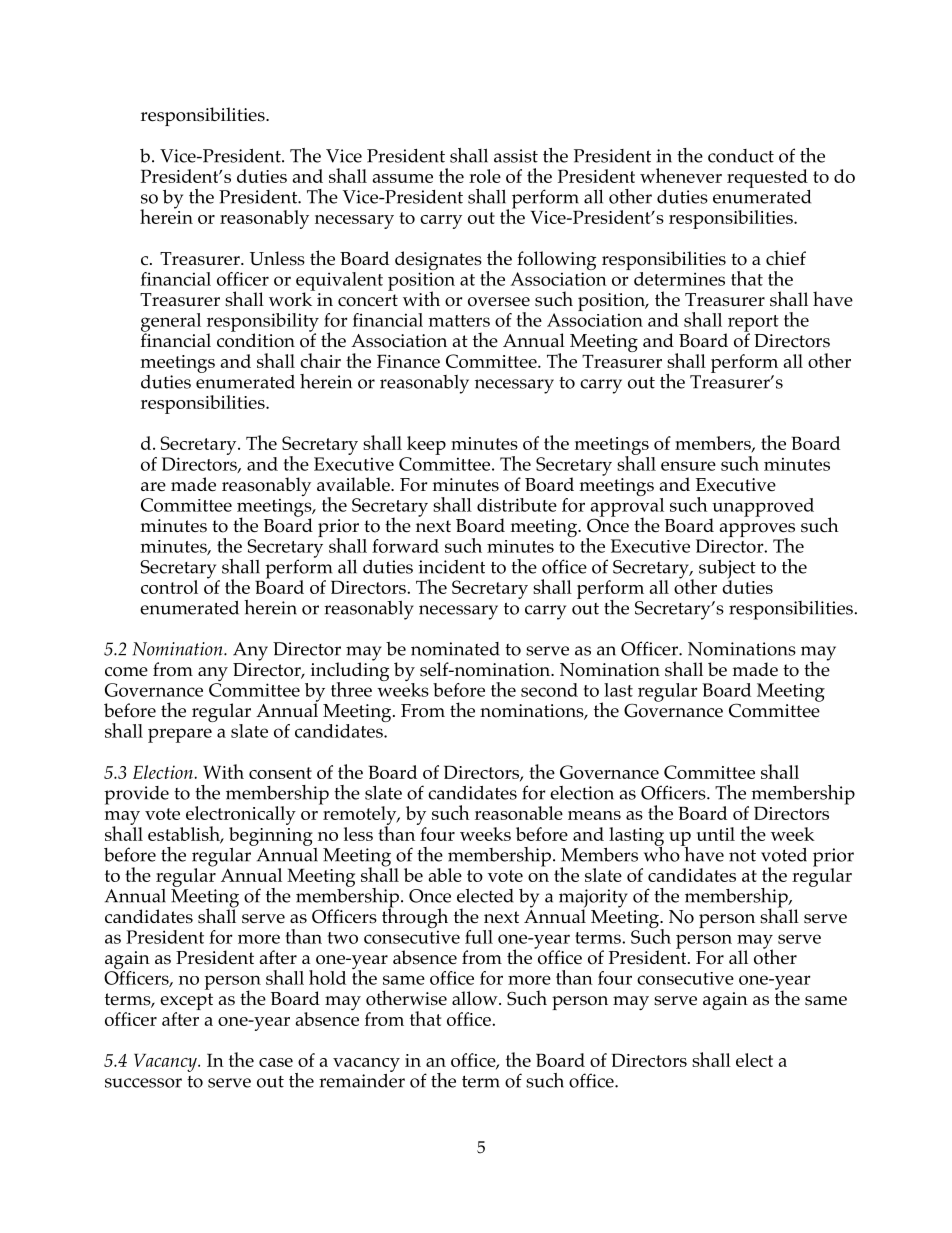  What do you see at coordinates (485, 176) in the image?
I see `role` at bounding box center [485, 176].
